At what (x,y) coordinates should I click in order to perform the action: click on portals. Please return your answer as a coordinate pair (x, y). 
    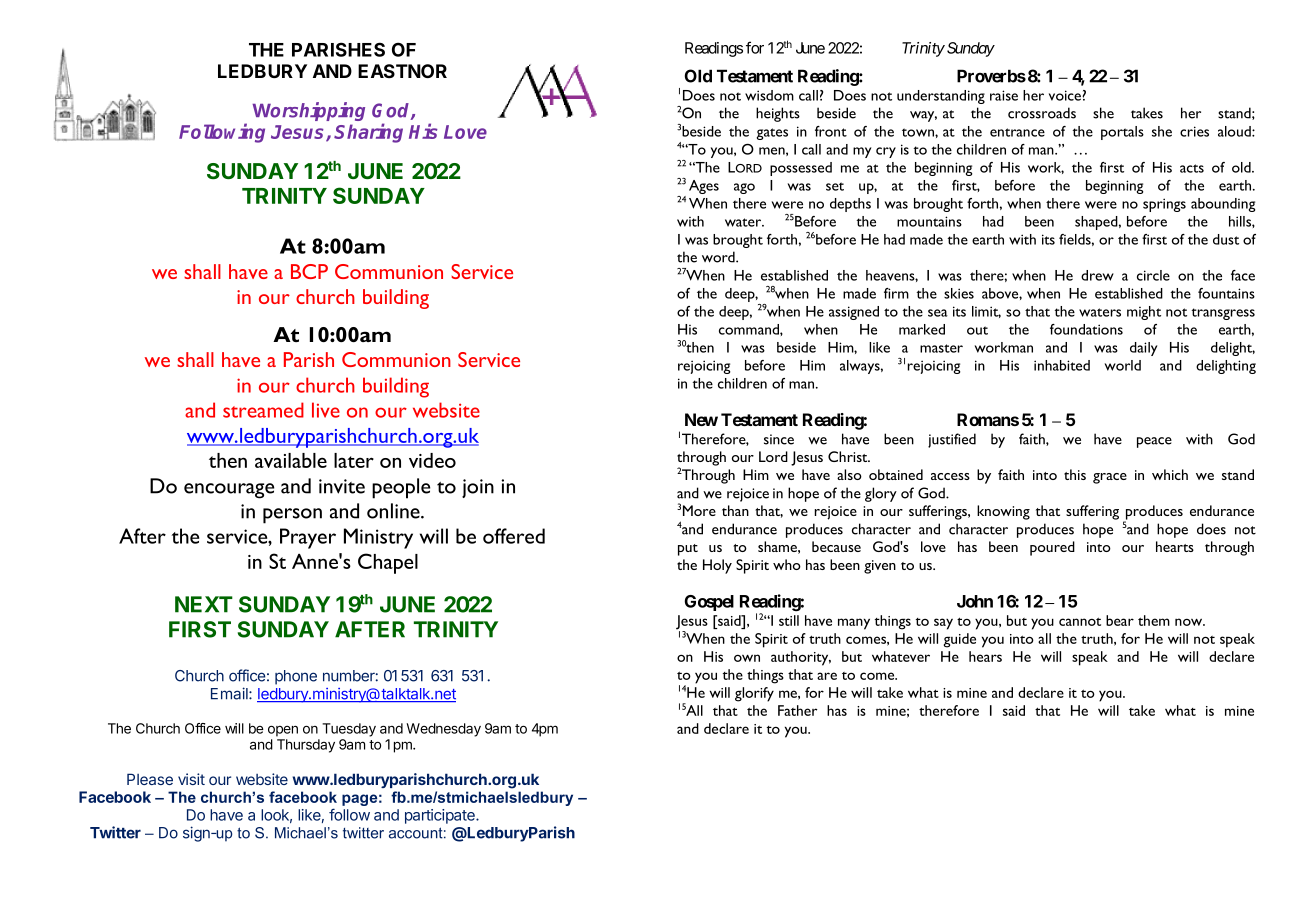
    Looking at the image, I should click on (1122, 133).
